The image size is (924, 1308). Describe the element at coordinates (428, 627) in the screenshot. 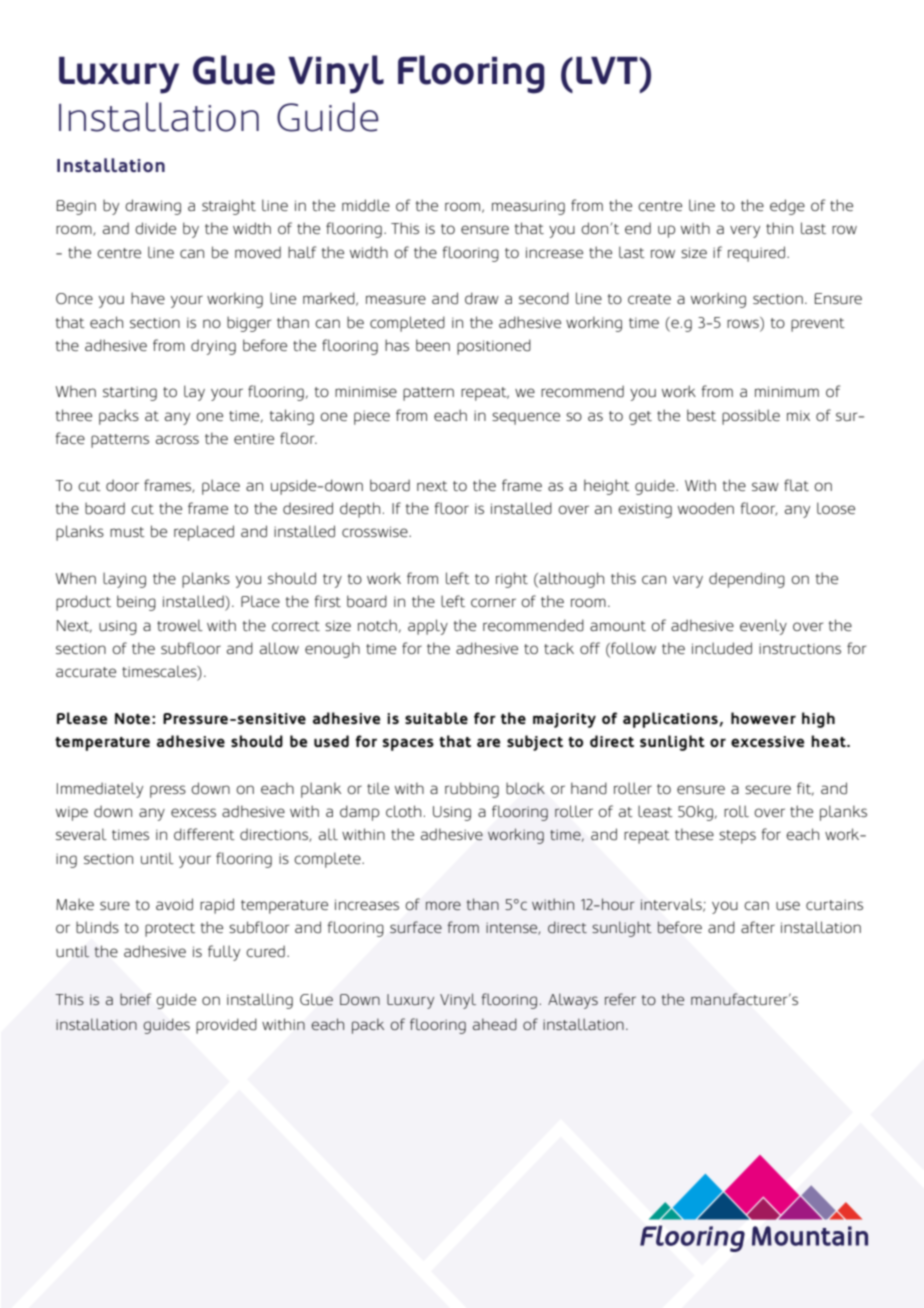

I see `apply` at that location.
